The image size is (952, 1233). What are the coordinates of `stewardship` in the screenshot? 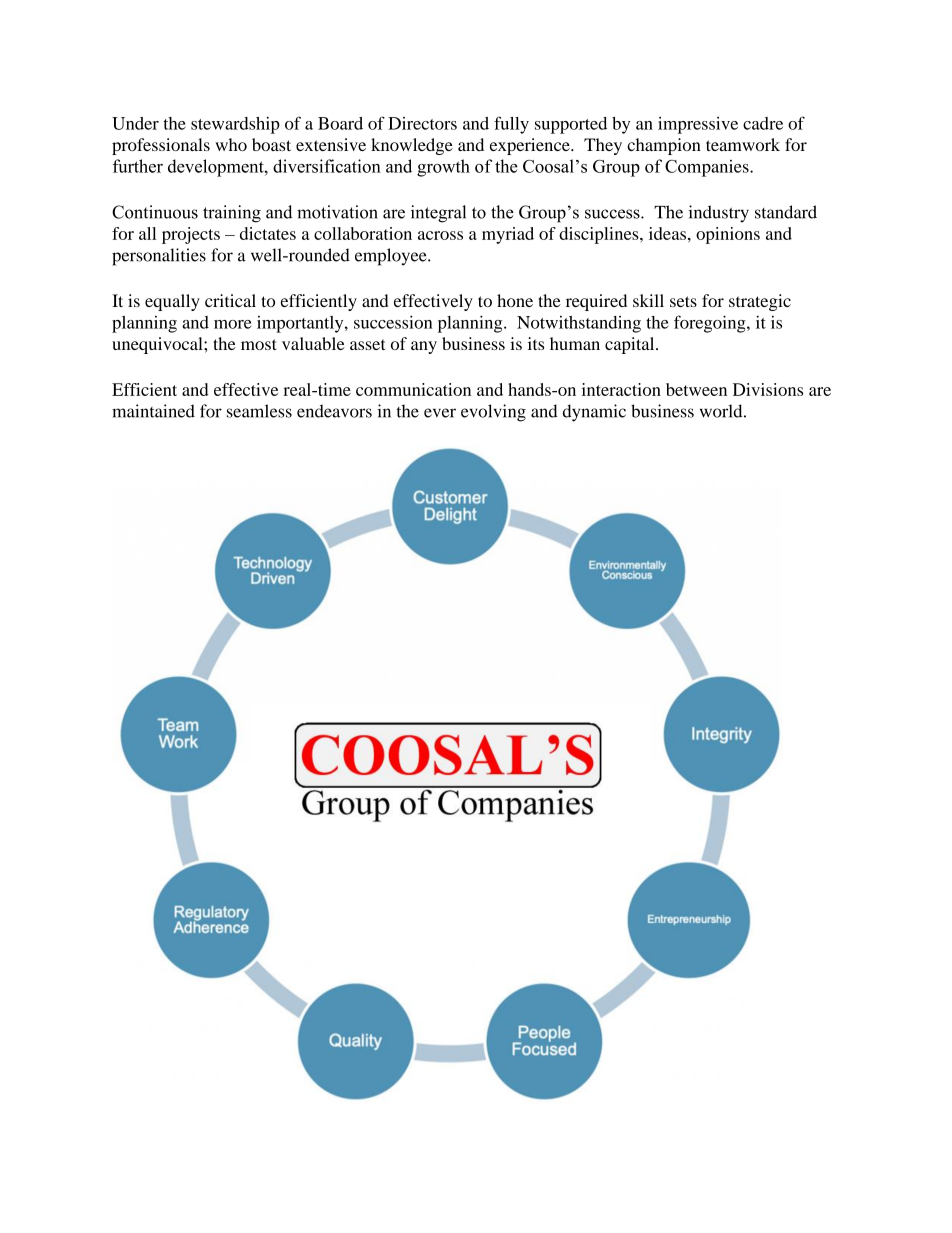 It's located at (235, 125).
